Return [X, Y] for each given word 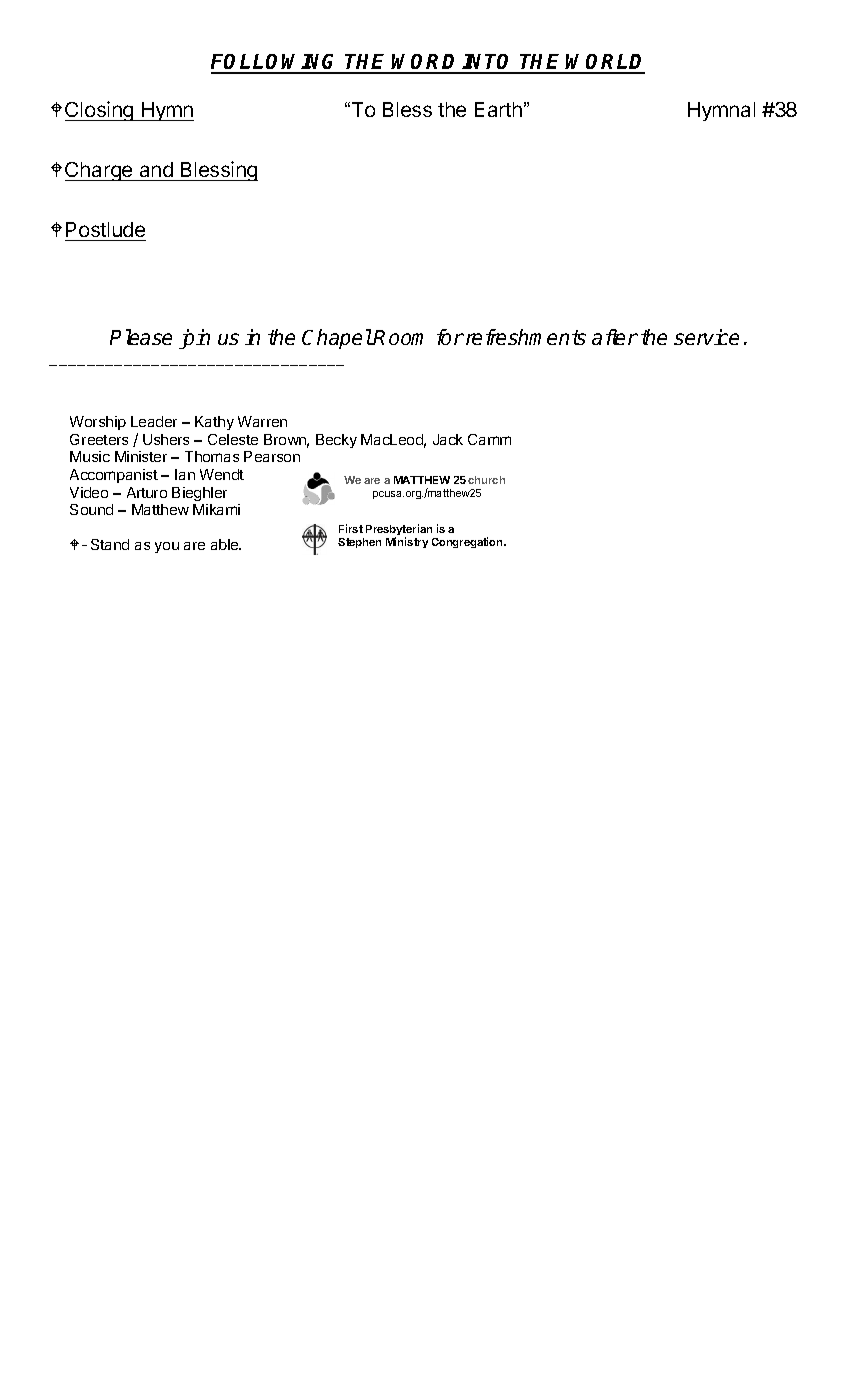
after [615, 337]
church [486, 480]
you [167, 547]
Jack [448, 439]
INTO [489, 63]
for [450, 337]
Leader [154, 421]
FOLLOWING [276, 63]
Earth [498, 109]
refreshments [526, 337]
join [194, 339]
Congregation [468, 542]
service [706, 337]
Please [141, 337]
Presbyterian [399, 531]
